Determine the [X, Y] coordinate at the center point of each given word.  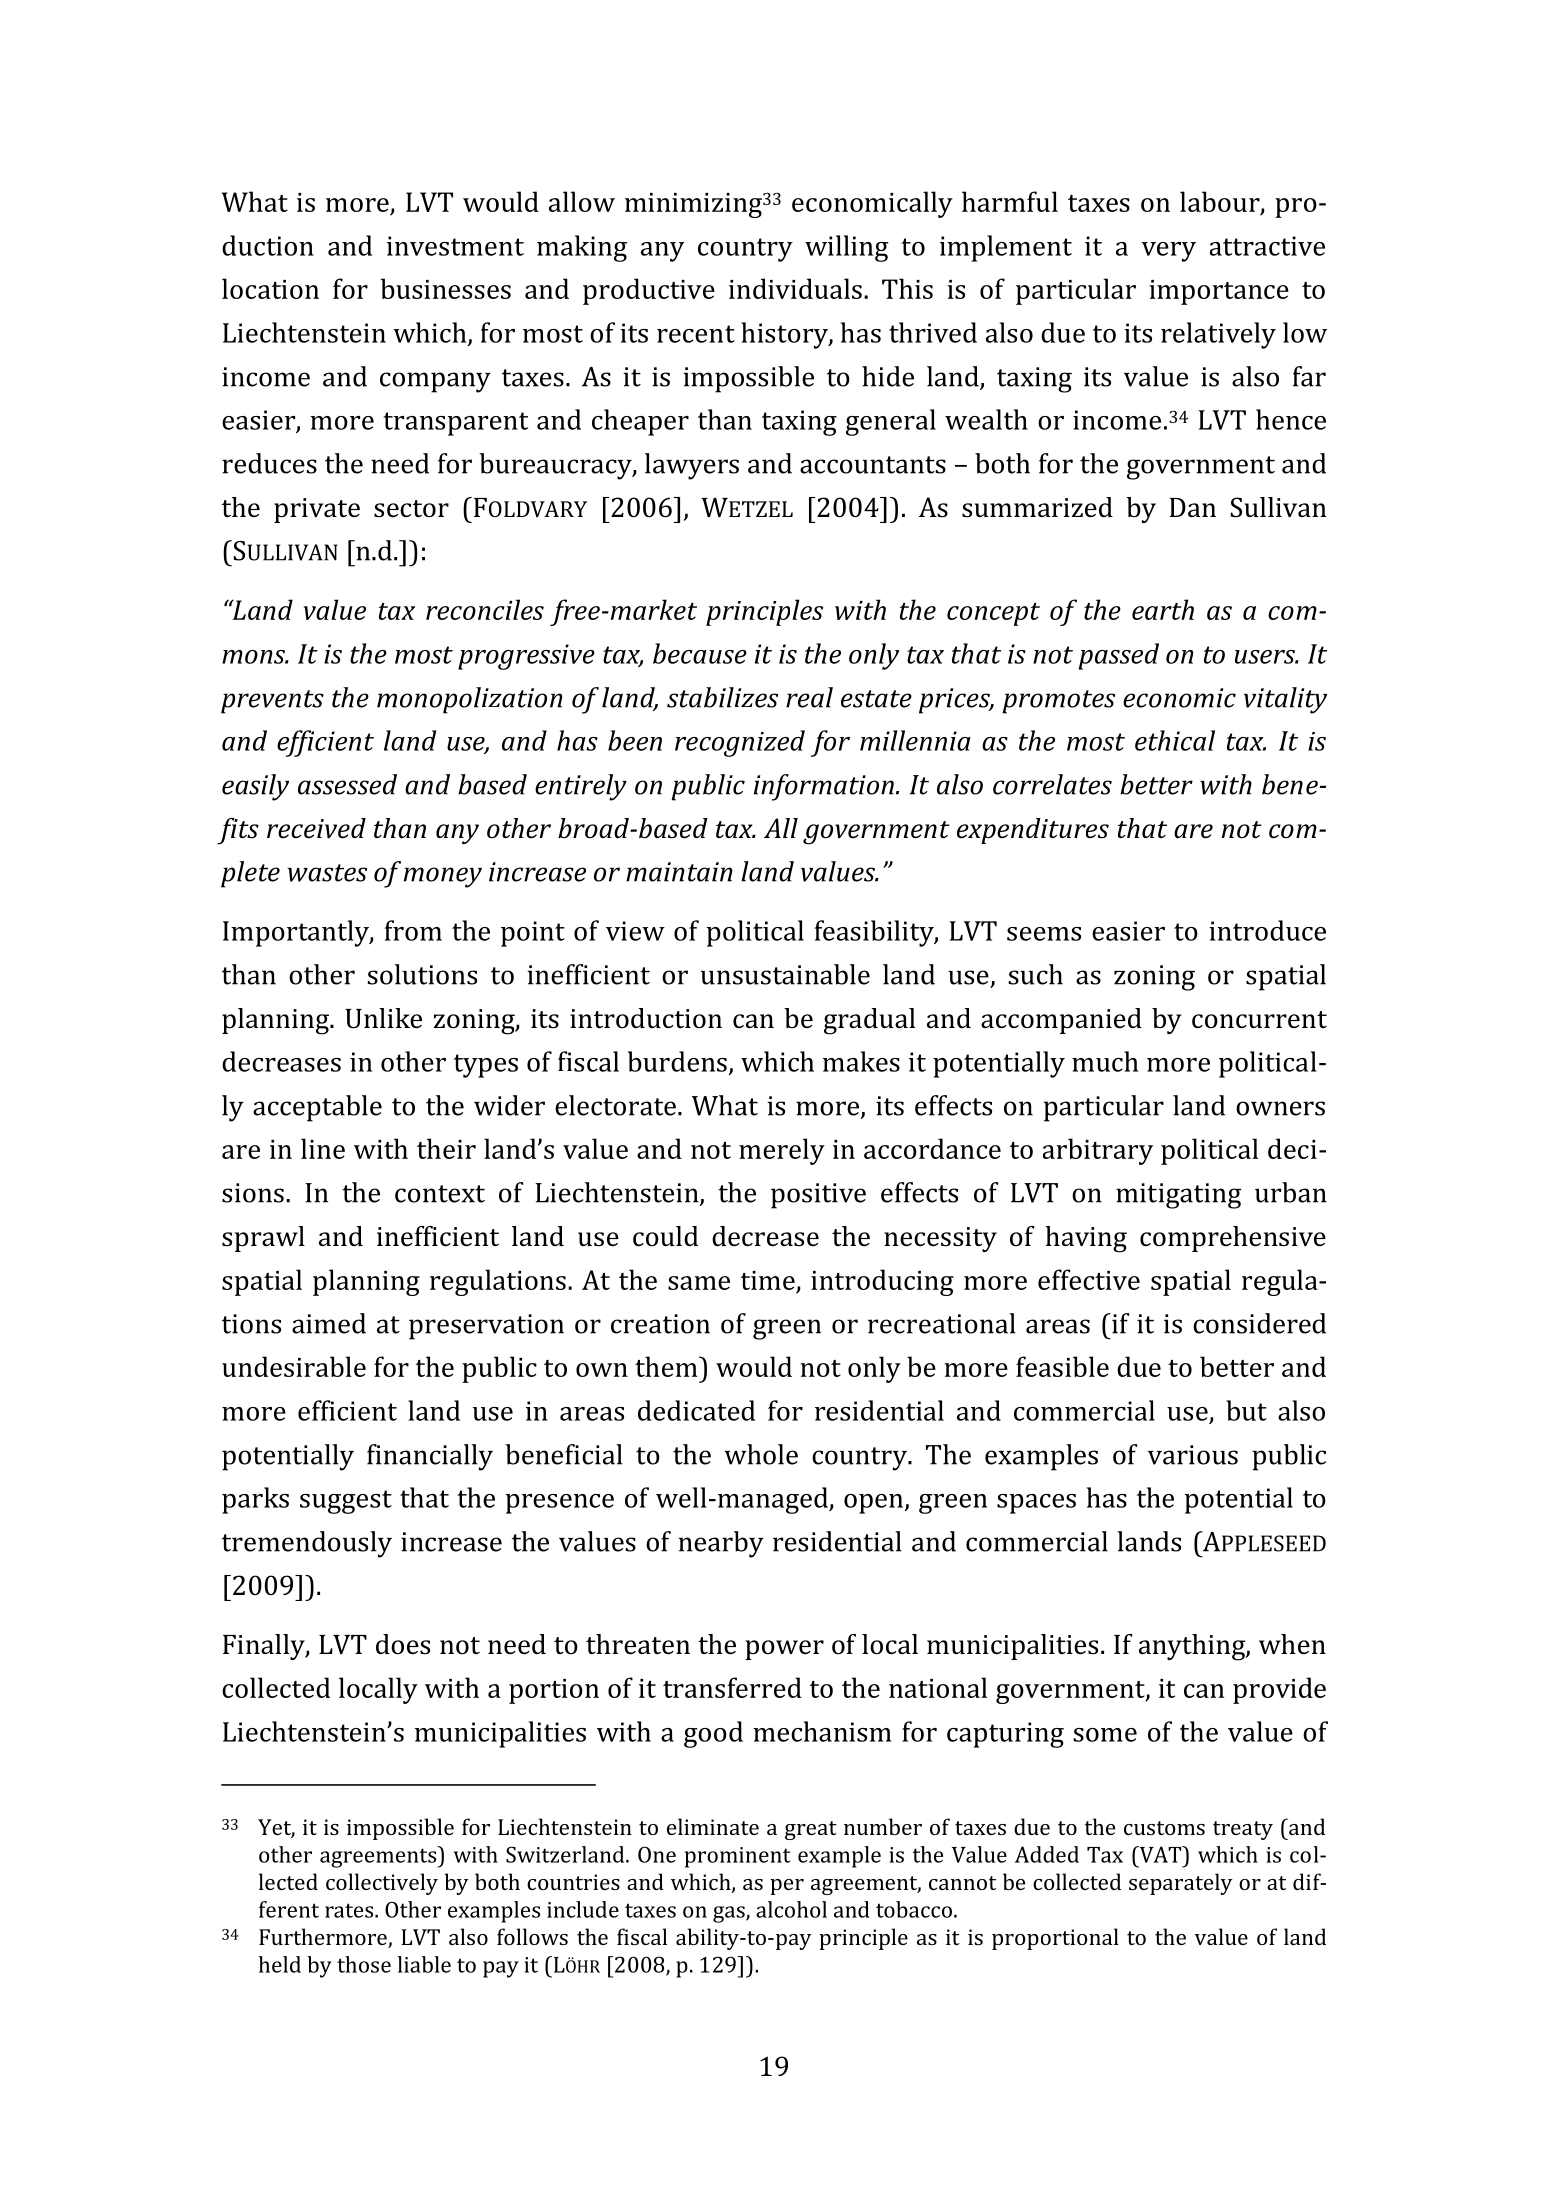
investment [455, 246]
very [1169, 252]
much [1105, 1061]
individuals [795, 288]
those [364, 1964]
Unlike [383, 1018]
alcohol [791, 1909]
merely [782, 1151]
